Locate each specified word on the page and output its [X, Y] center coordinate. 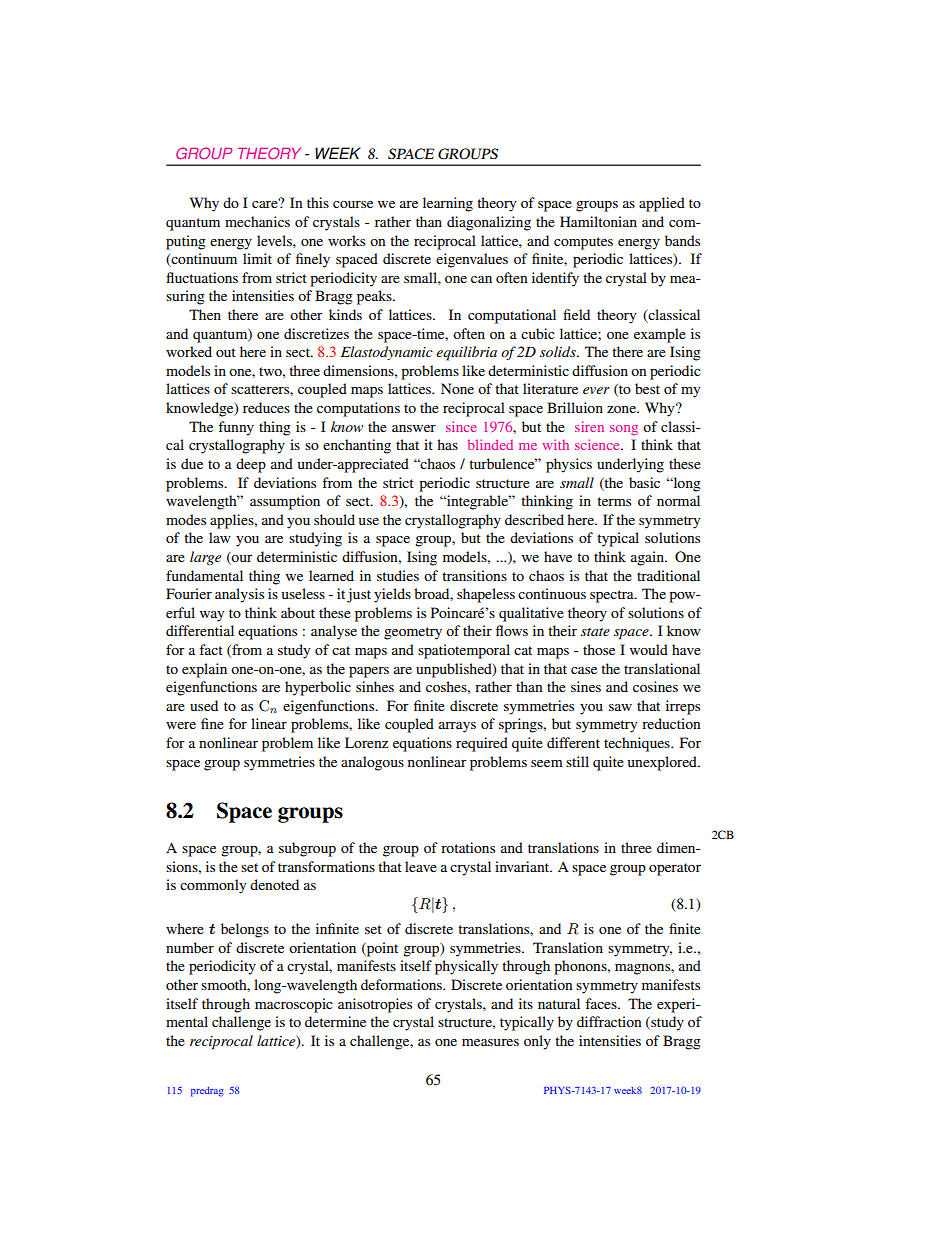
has [447, 444]
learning [448, 204]
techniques [638, 744]
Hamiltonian [598, 221]
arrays [457, 727]
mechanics [257, 221]
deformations [402, 984]
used [204, 705]
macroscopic [294, 1005]
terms [614, 501]
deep [251, 465]
